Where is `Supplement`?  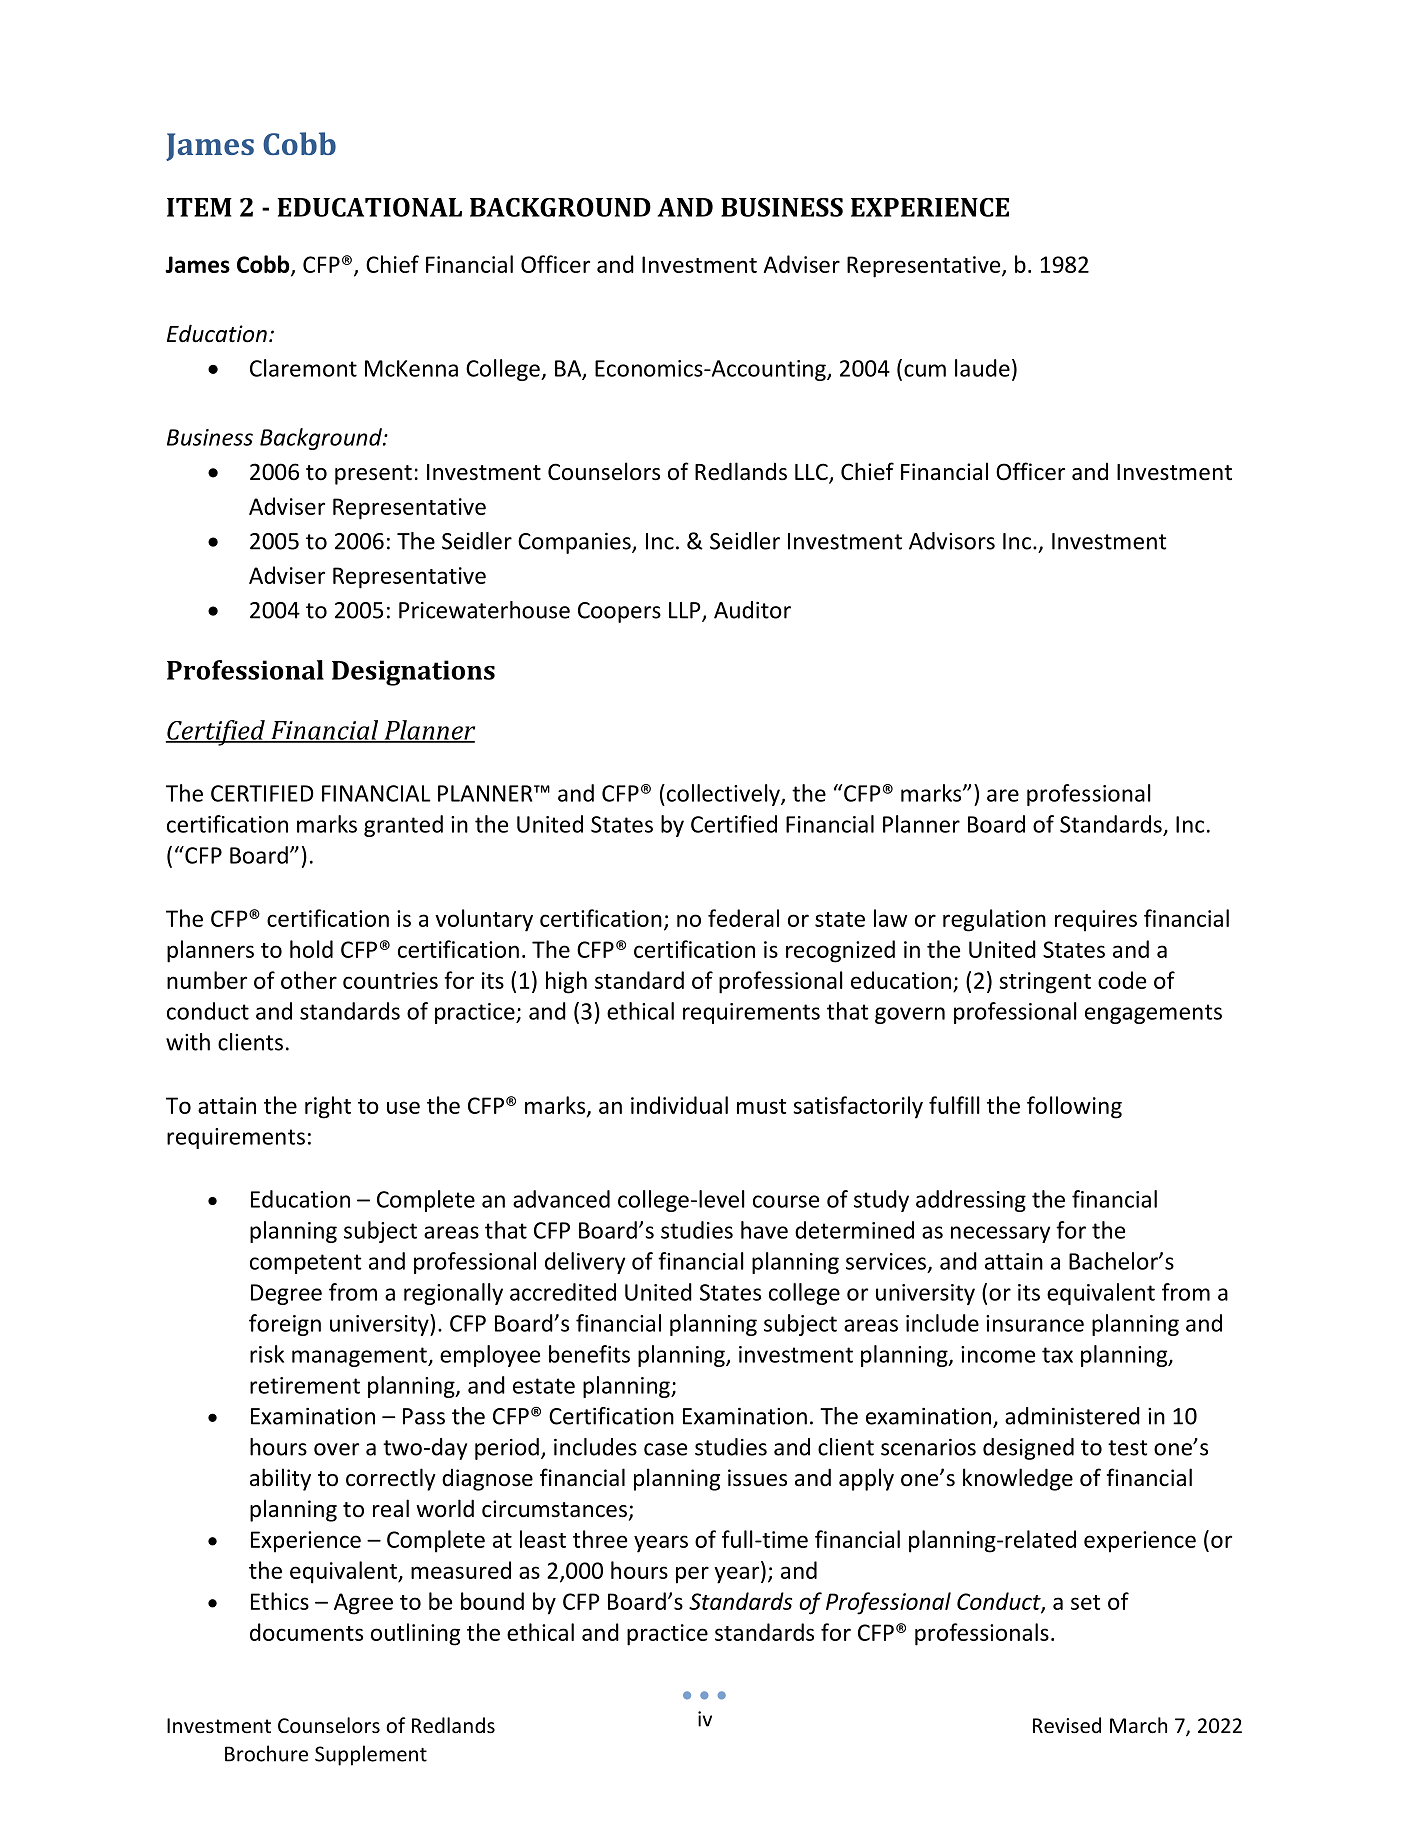 Supplement is located at coordinates (371, 1755).
